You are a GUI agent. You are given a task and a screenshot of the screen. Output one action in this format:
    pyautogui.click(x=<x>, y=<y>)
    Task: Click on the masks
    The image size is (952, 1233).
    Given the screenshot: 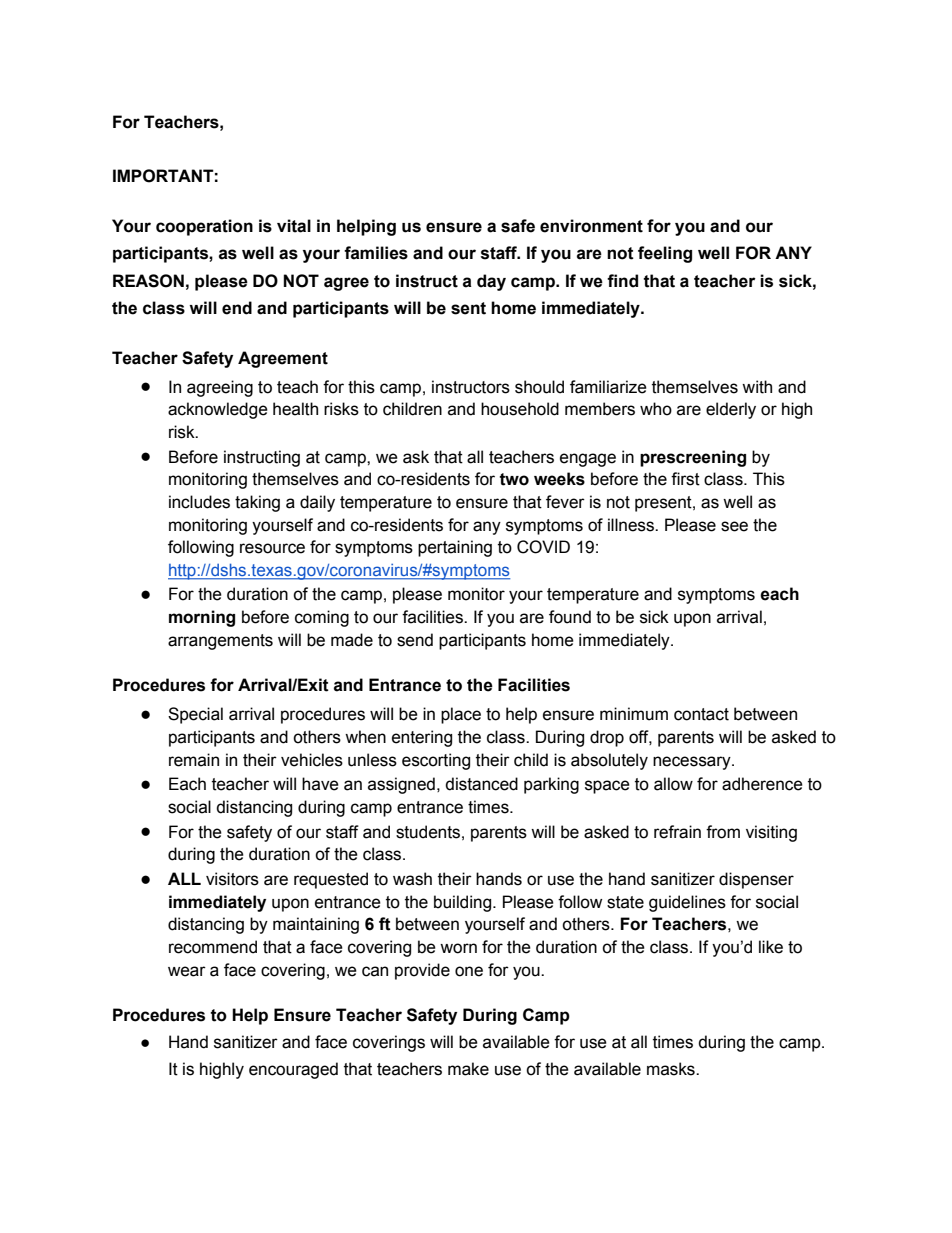 What is the action you would take?
    pyautogui.click(x=672, y=1069)
